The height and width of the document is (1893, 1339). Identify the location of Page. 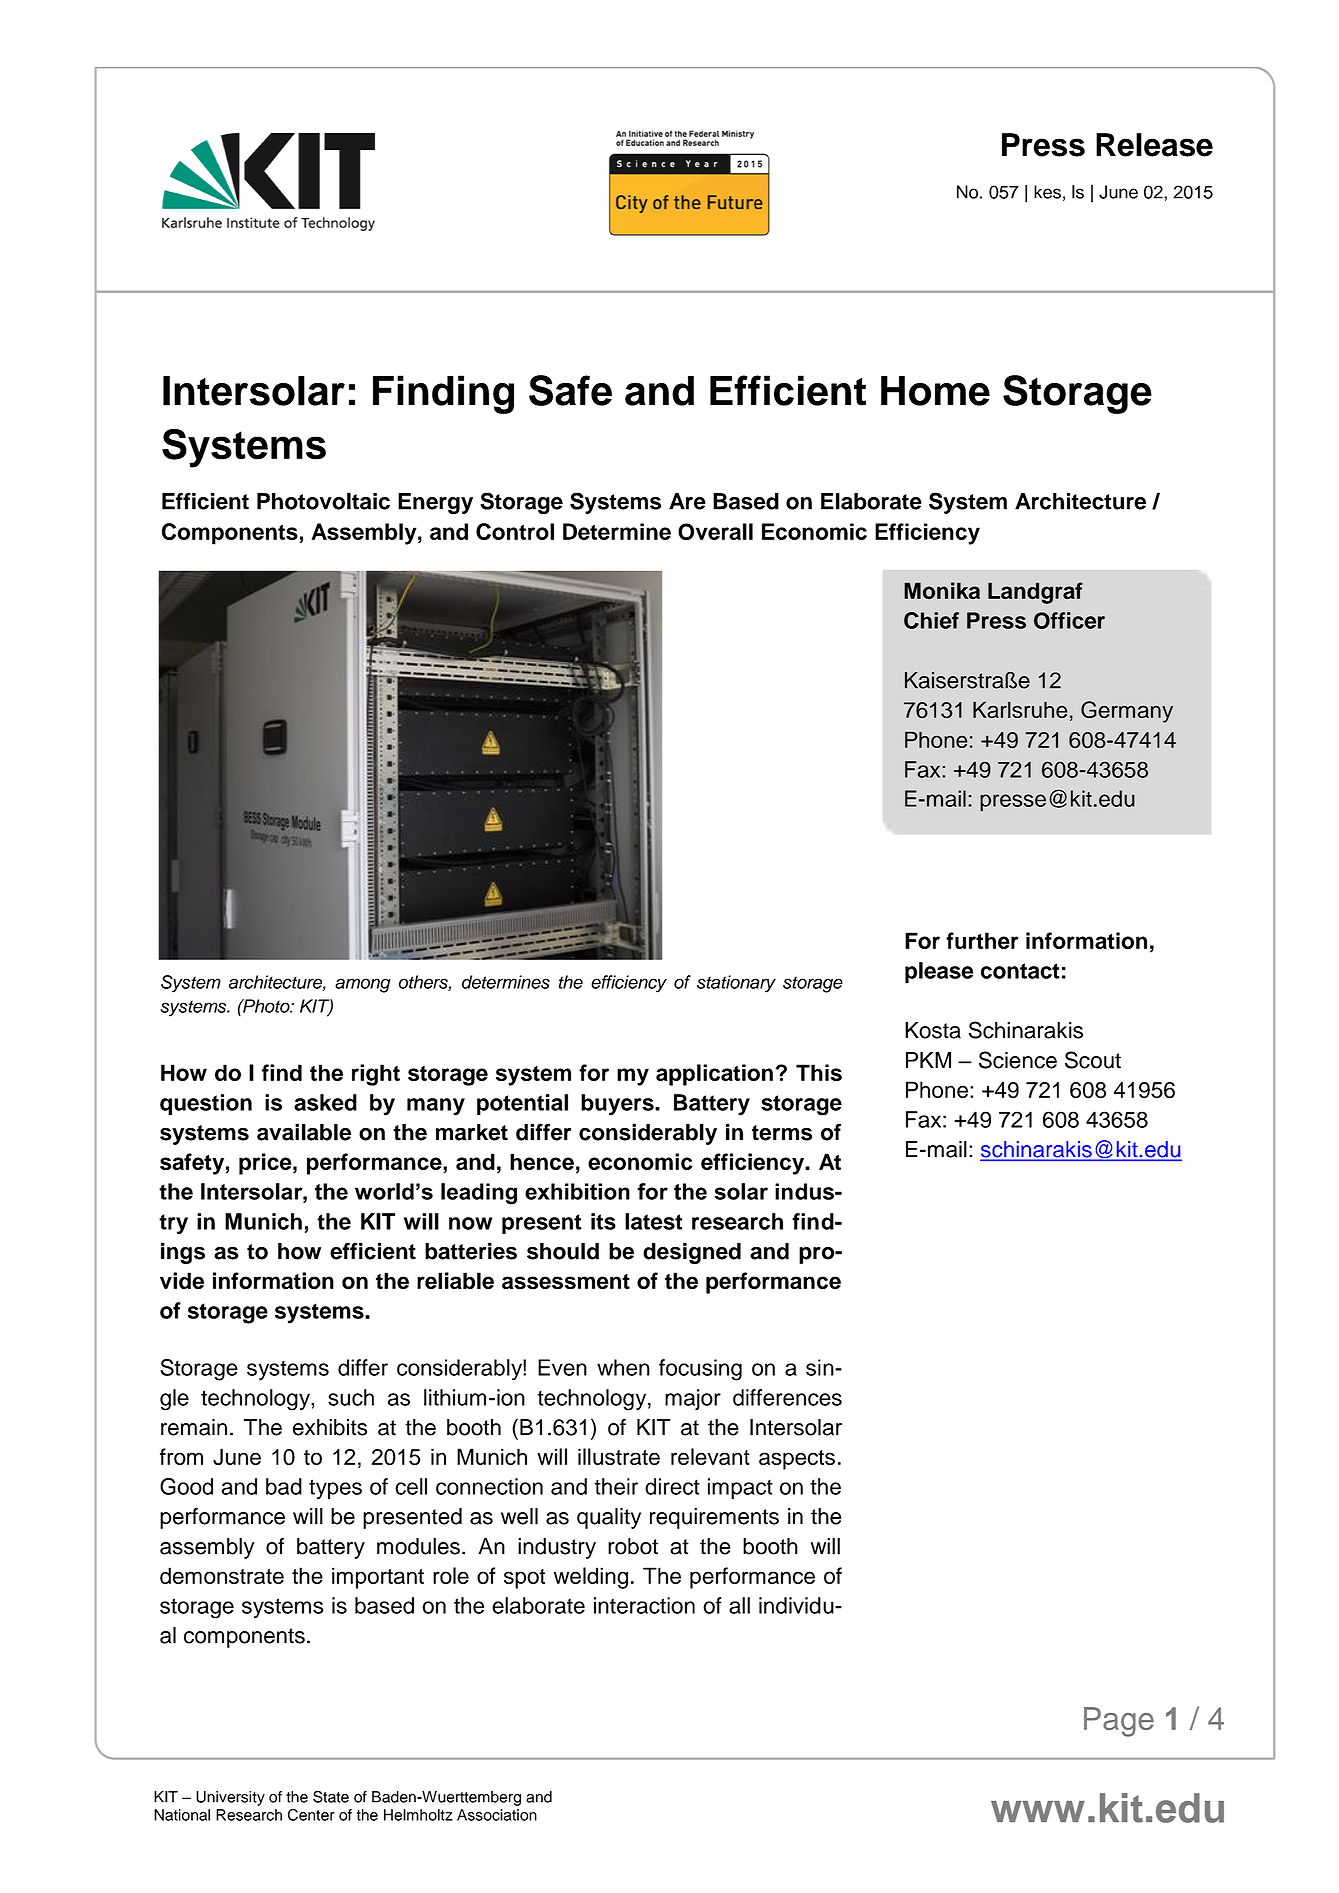
(1119, 1722).
